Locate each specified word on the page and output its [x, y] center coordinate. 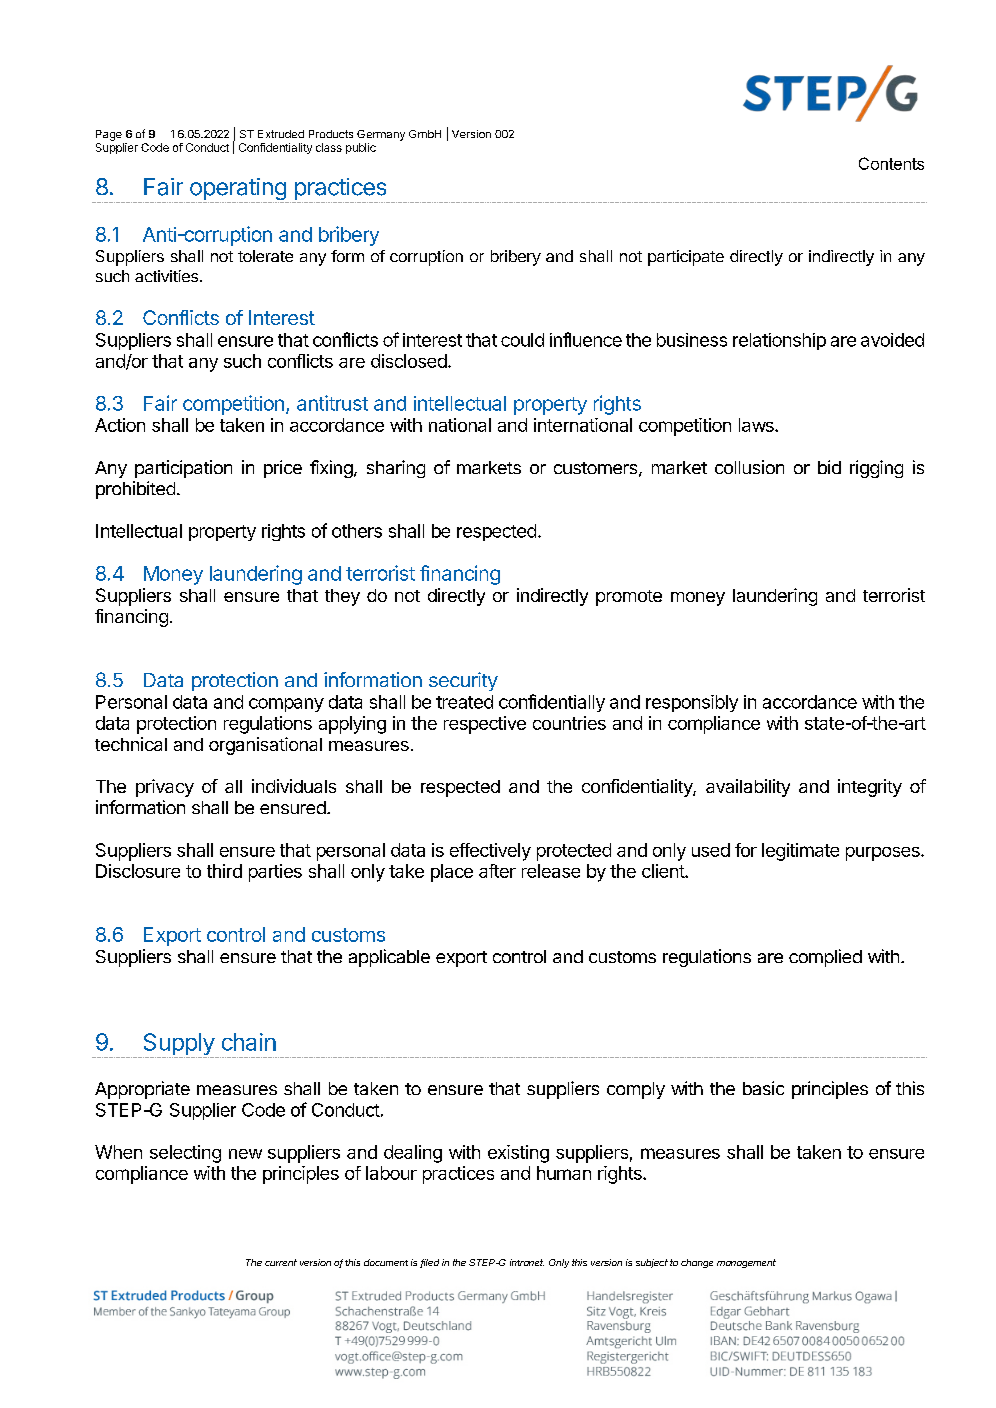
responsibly [692, 703]
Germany [381, 135]
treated [464, 702]
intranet [527, 1262]
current [281, 1262]
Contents [891, 163]
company [286, 705]
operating [237, 190]
